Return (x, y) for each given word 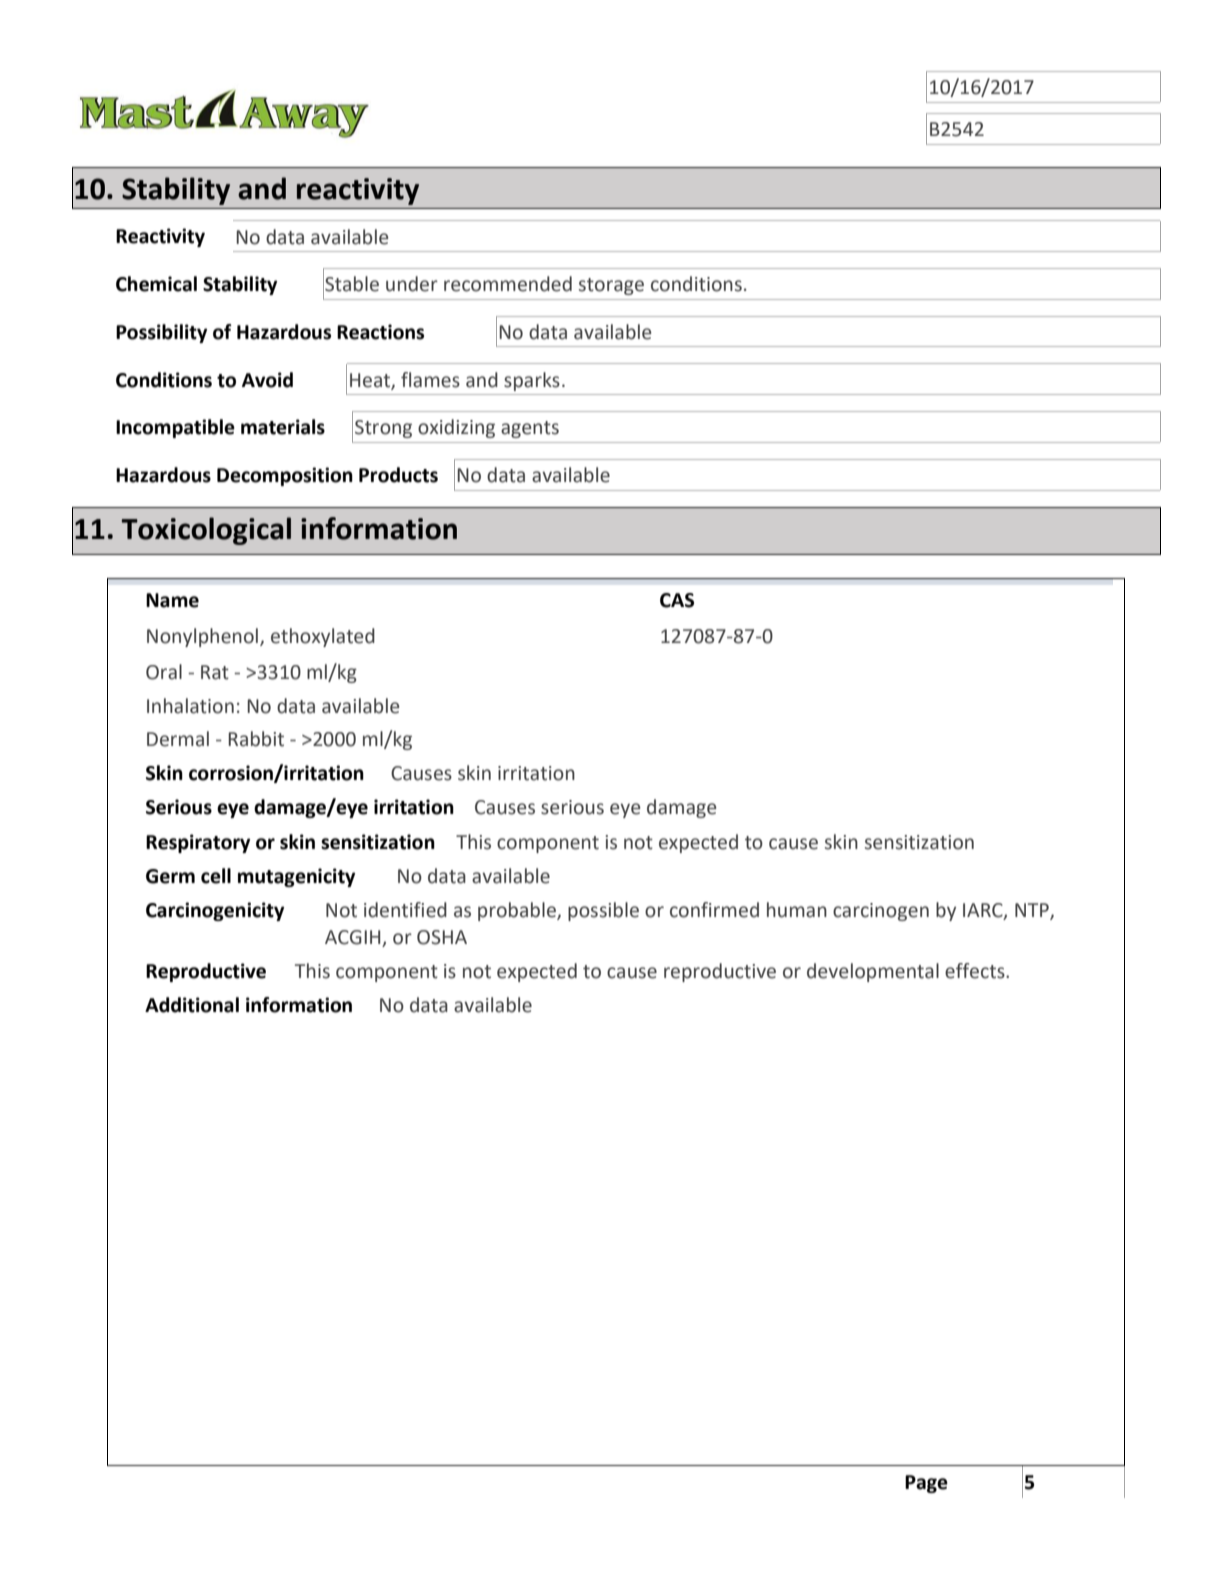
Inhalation (190, 706)
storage (611, 286)
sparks (532, 381)
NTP (1033, 911)
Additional (192, 1005)
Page (926, 1484)
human (797, 910)
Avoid (267, 380)
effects (976, 971)
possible (603, 911)
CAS (677, 600)
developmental (873, 972)
